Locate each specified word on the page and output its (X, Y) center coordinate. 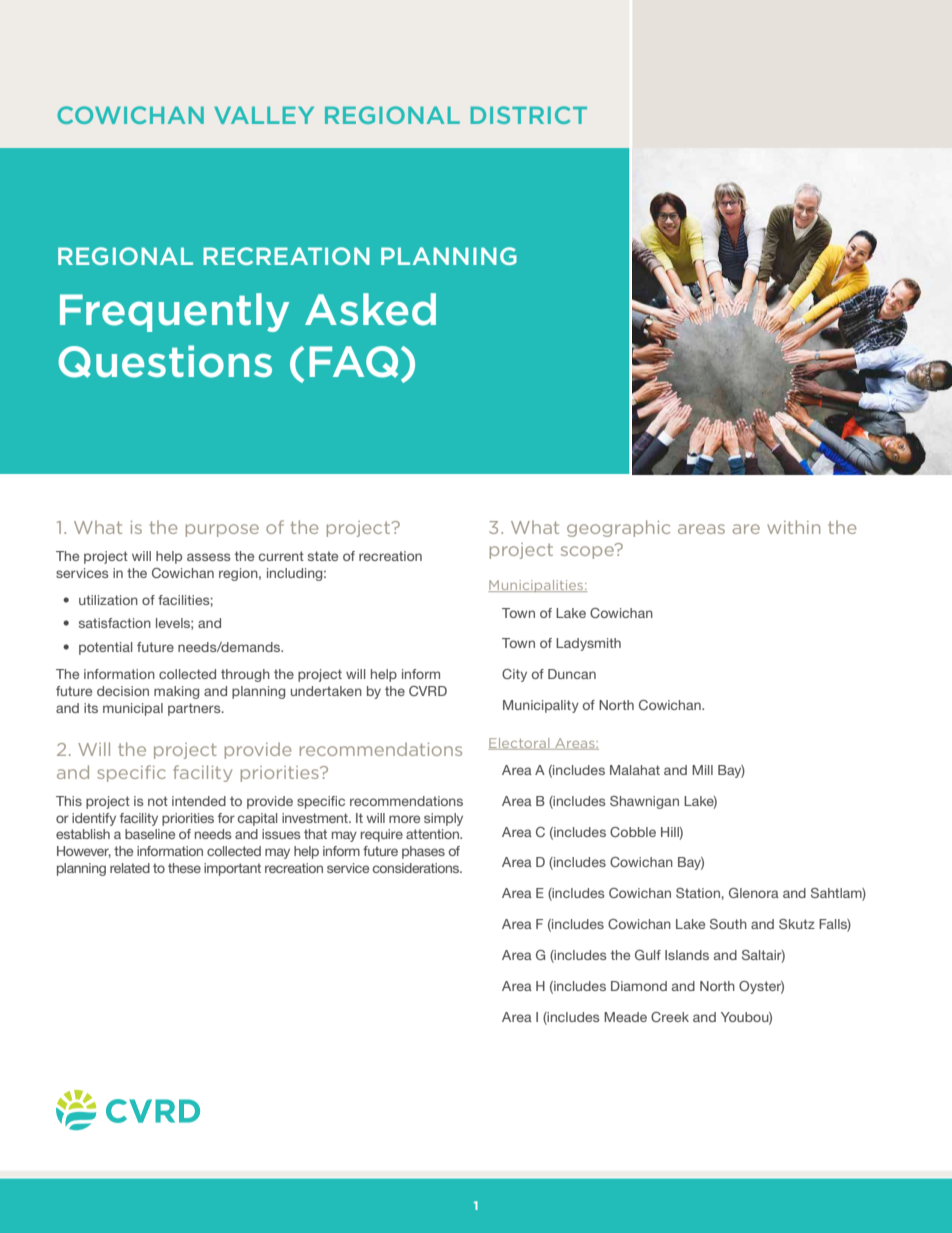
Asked (370, 309)
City (514, 675)
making (176, 692)
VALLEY (264, 115)
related (130, 868)
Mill (702, 770)
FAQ (353, 362)
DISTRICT (529, 115)
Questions (165, 361)
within (793, 527)
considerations (417, 868)
